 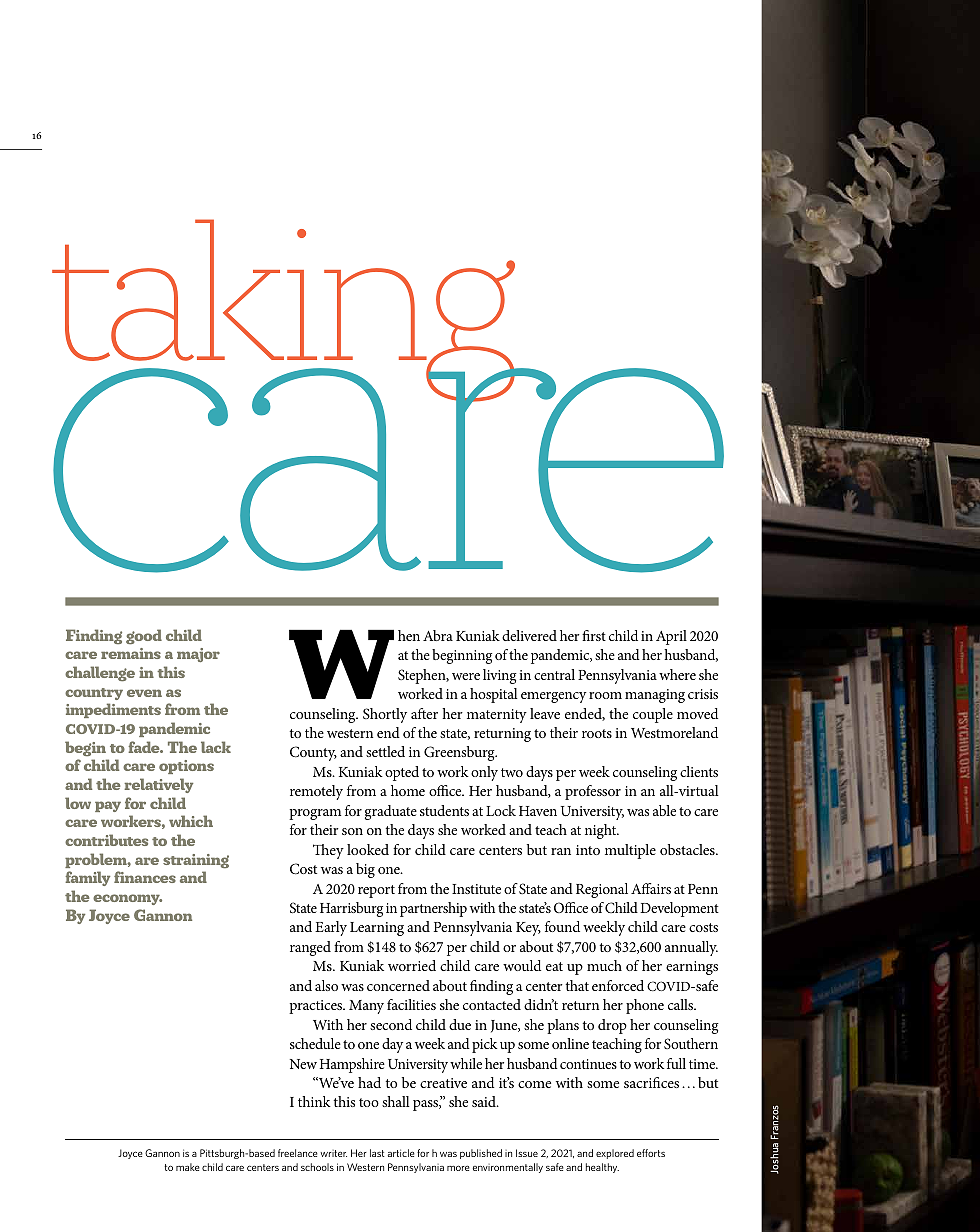 I want to click on first, so click(x=594, y=635).
